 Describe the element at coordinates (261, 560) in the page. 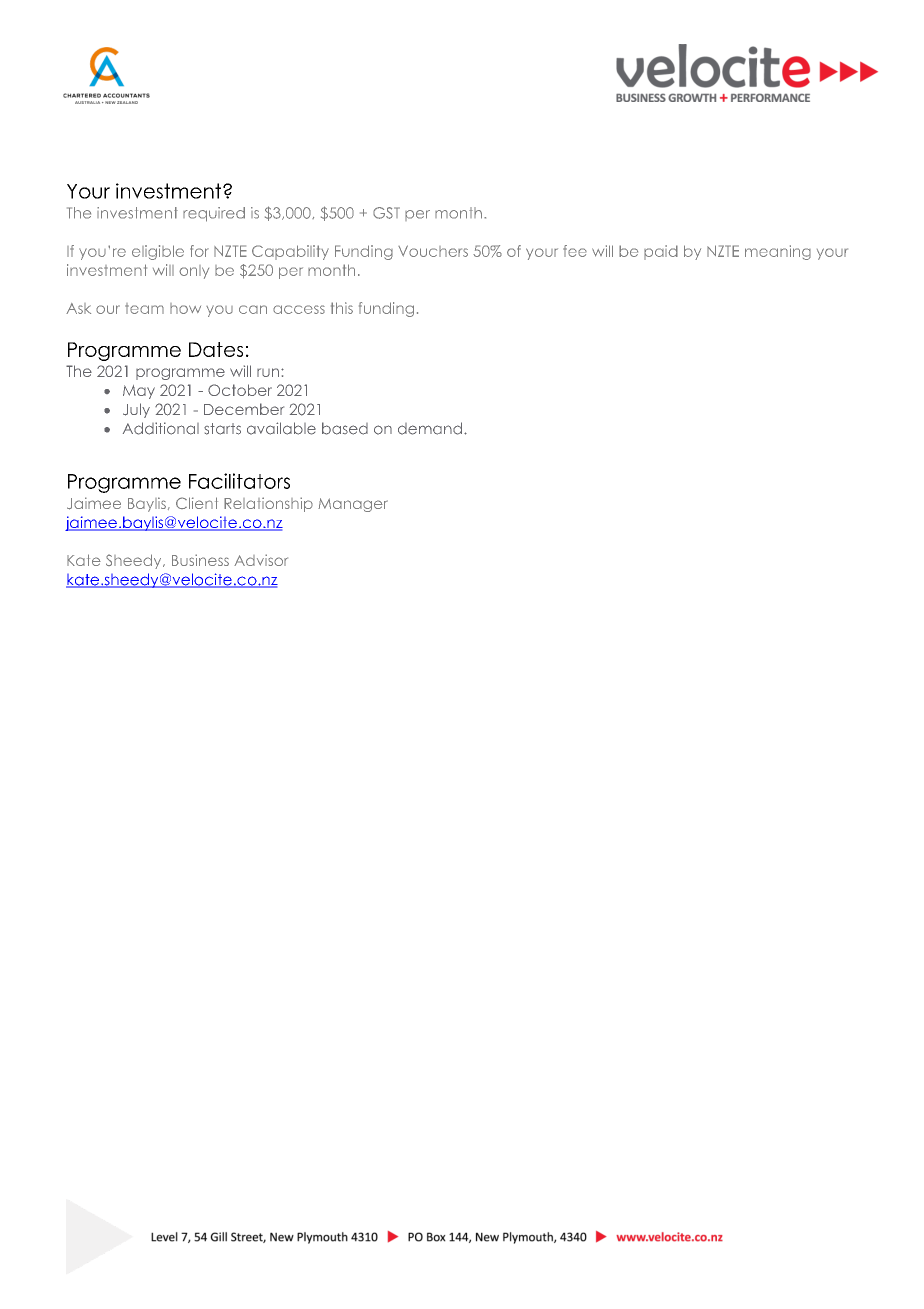

I see `Advisor` at that location.
